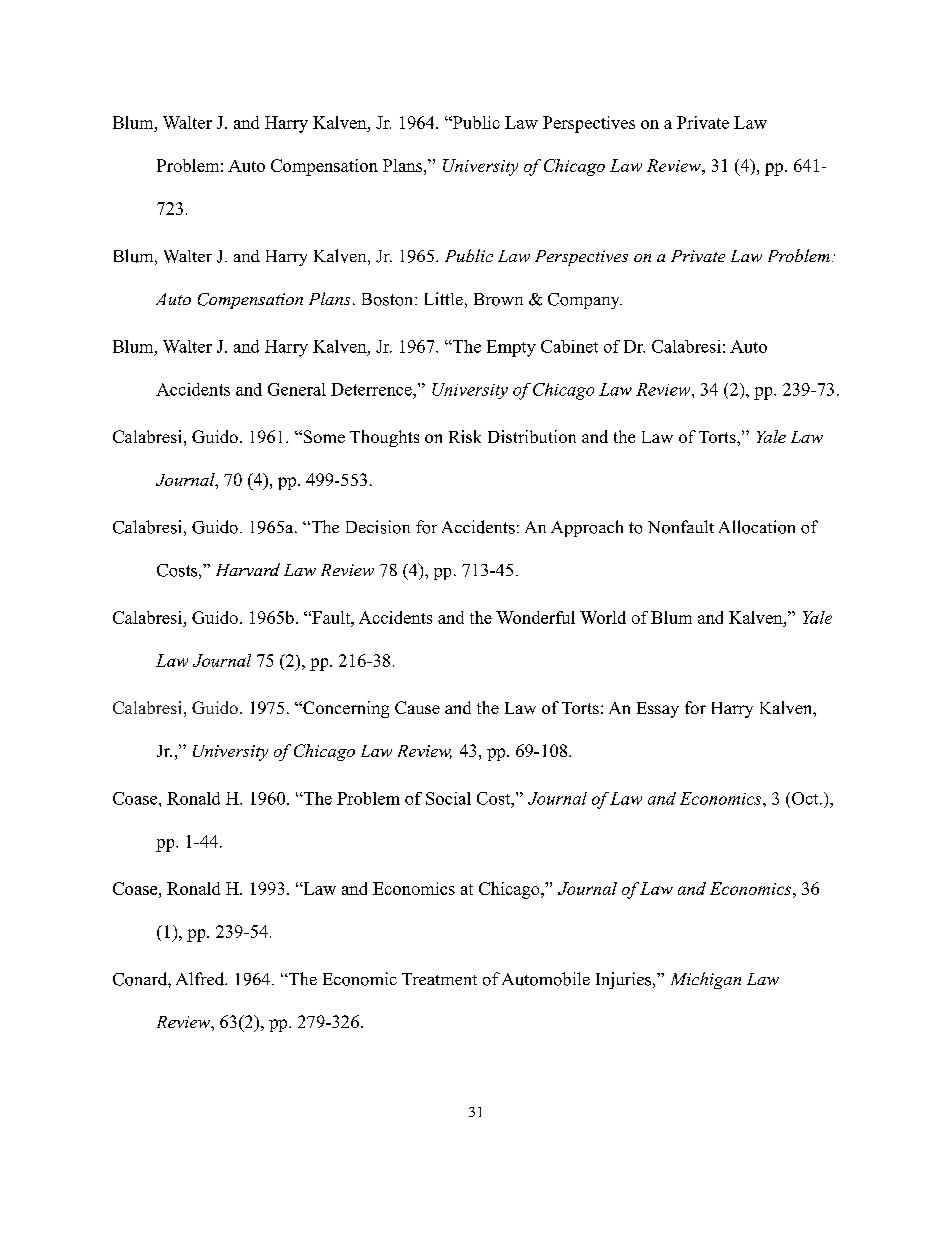 This page has height=1233, width=952. I want to click on Boston, so click(389, 299).
